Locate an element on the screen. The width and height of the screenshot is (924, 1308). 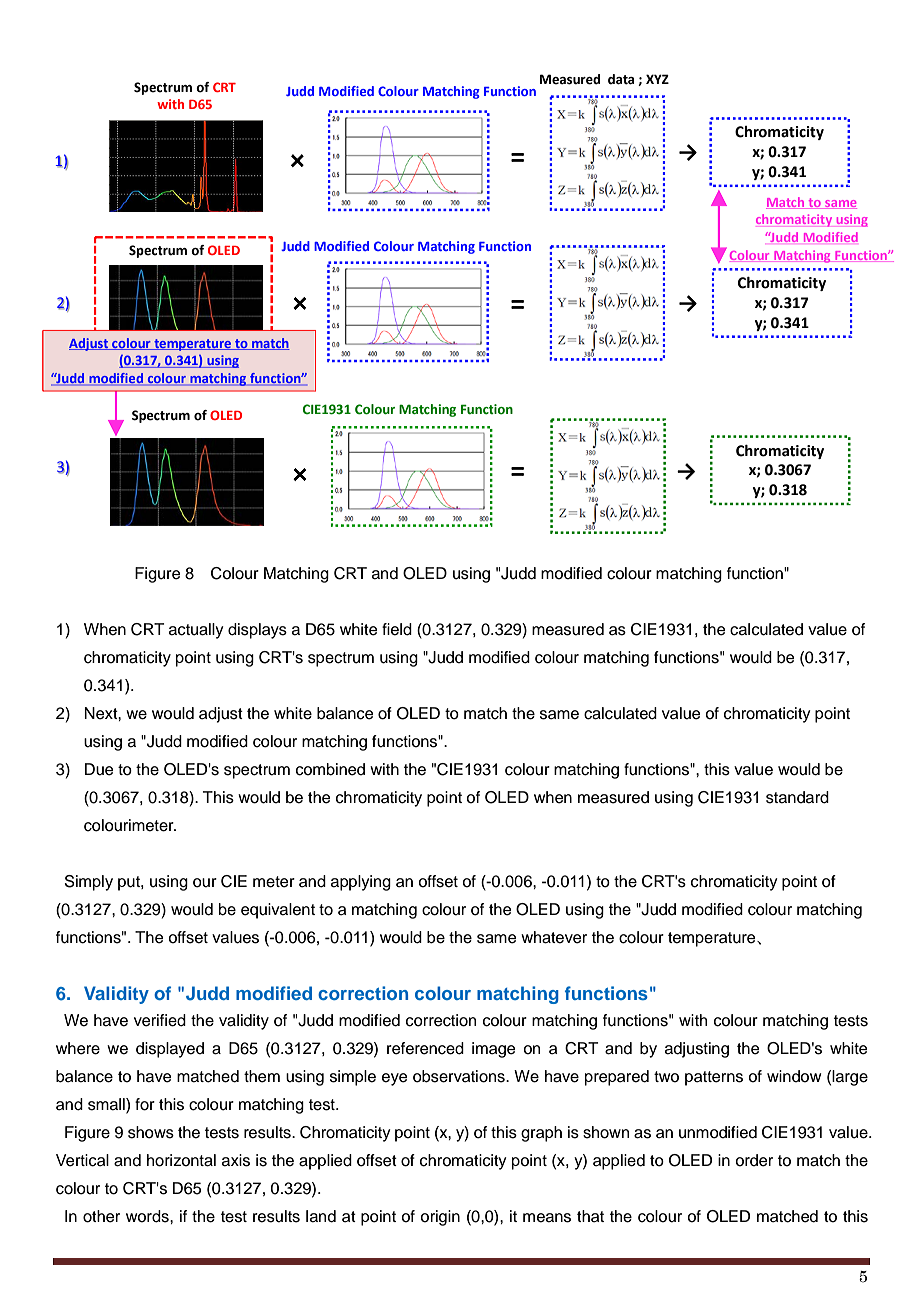
displays is located at coordinates (257, 631).
